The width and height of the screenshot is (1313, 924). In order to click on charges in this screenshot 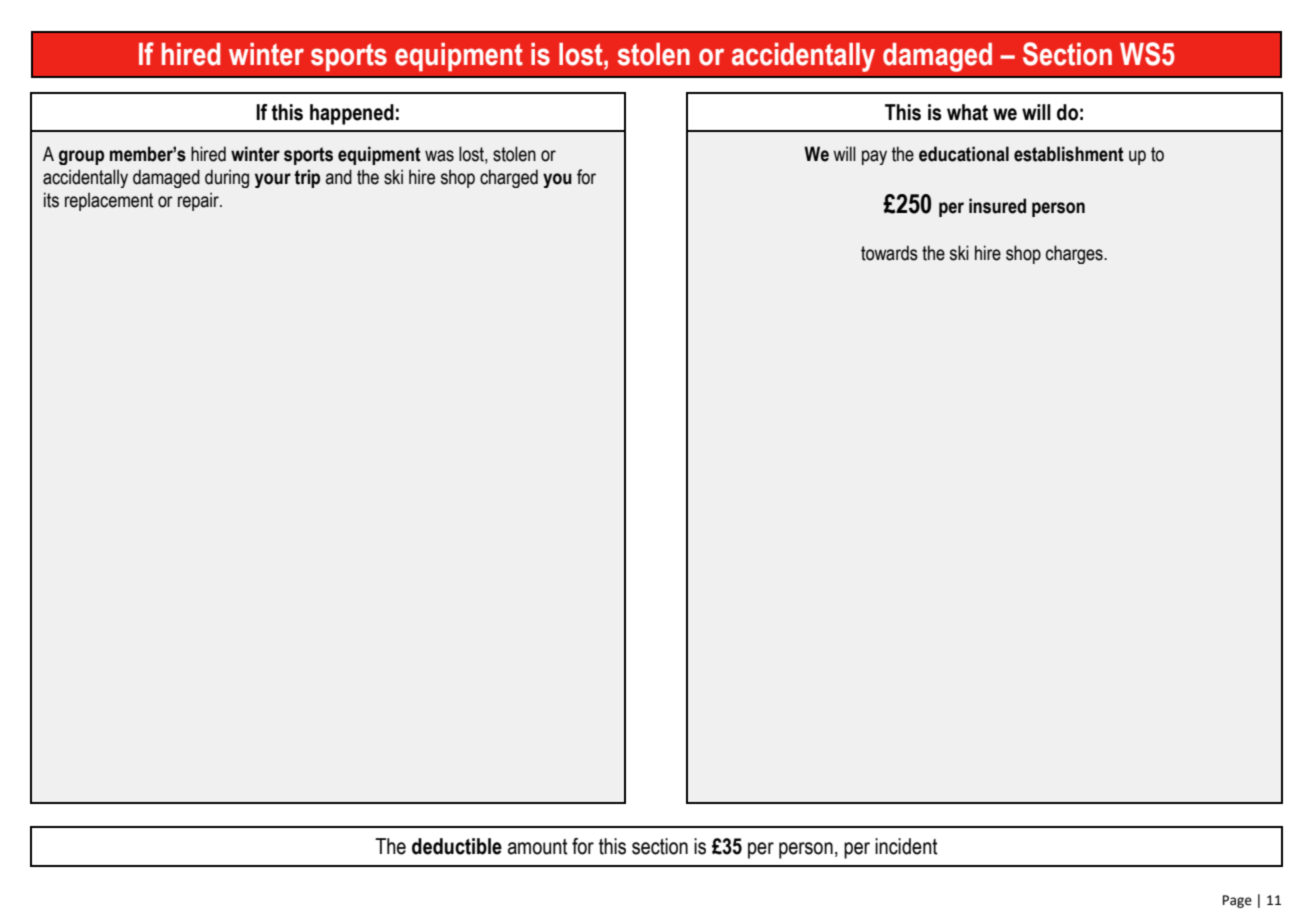, I will do `click(1075, 254)`.
